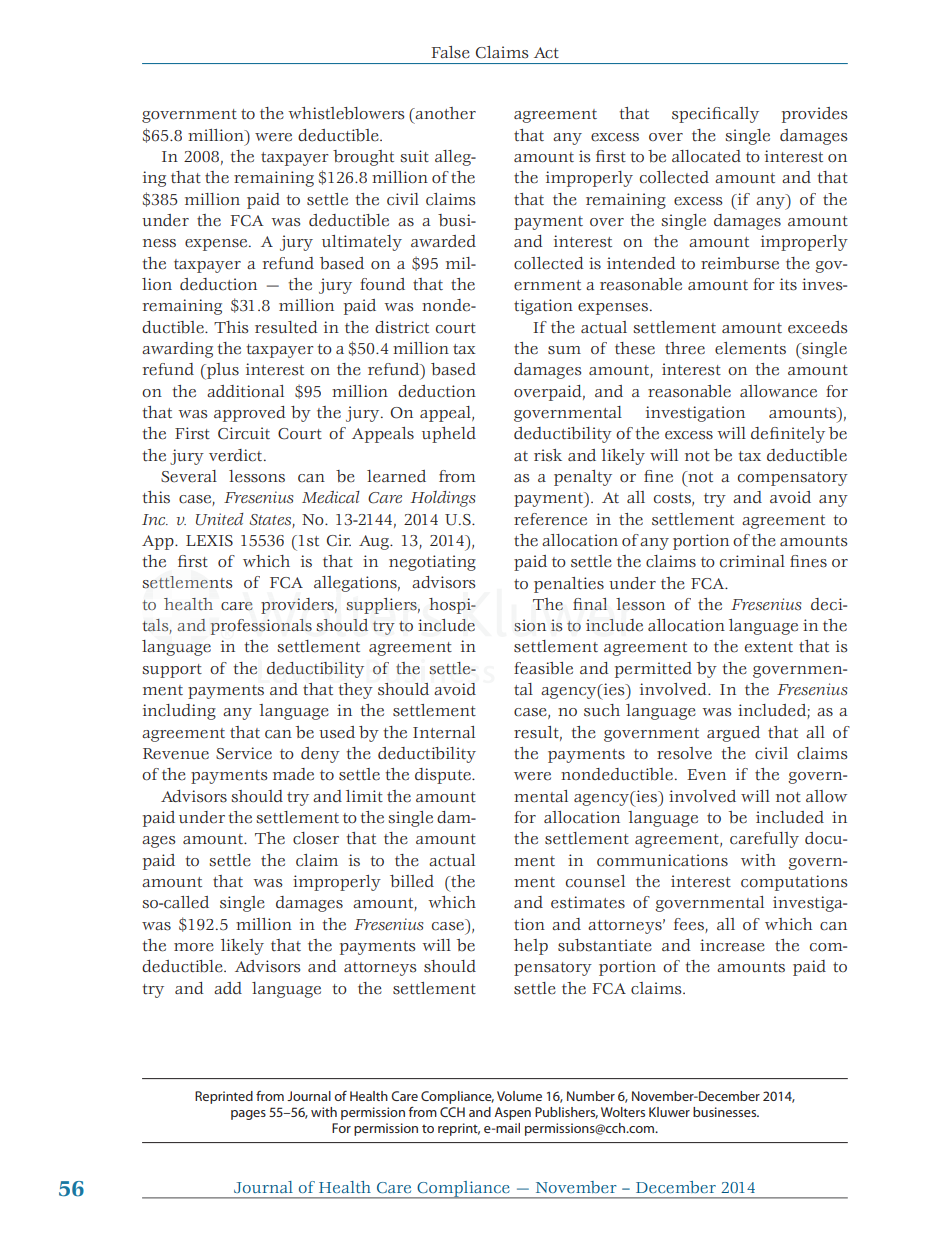 This page has width=952, height=1237. I want to click on cally, so click(741, 115).
